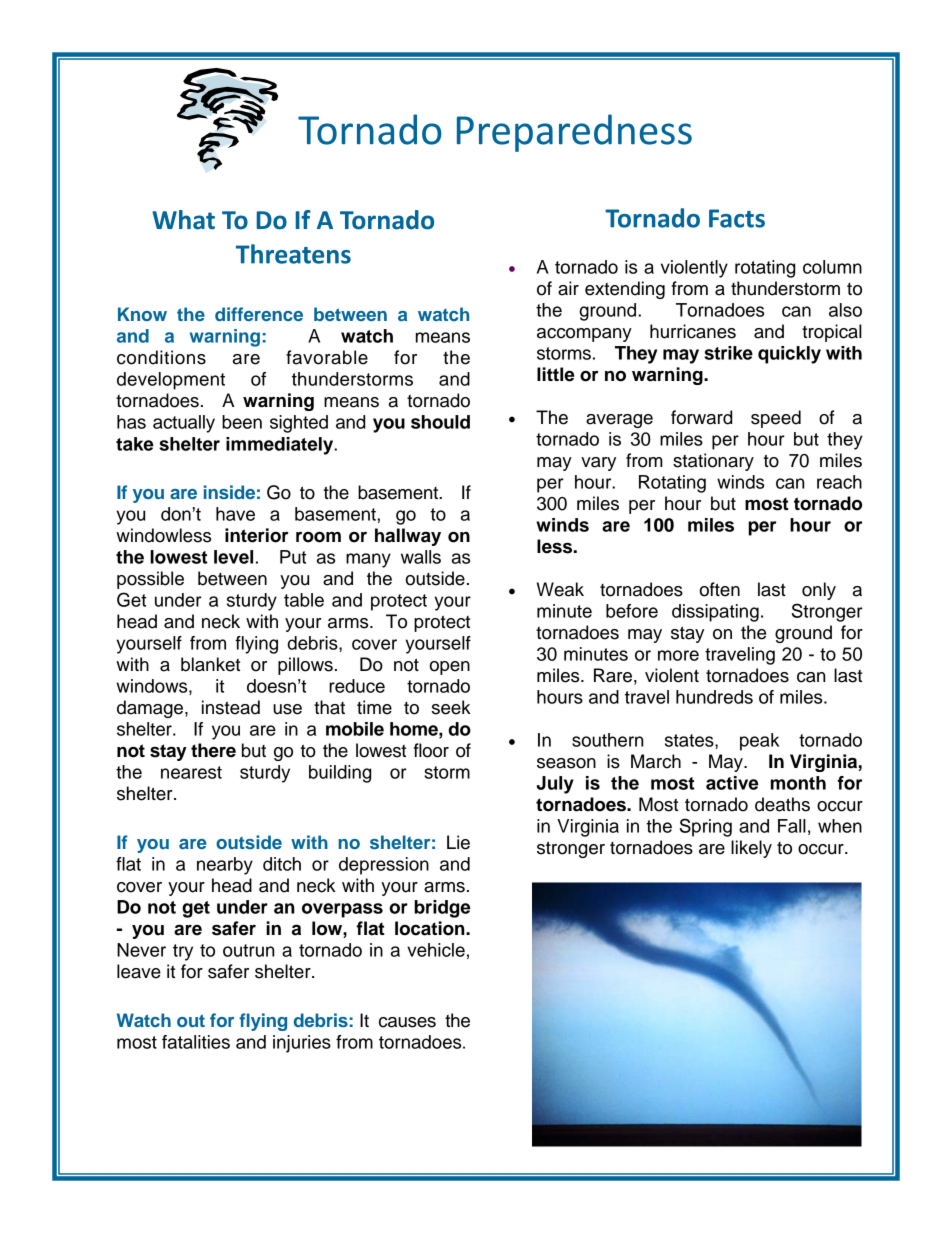 Image resolution: width=952 pixels, height=1233 pixels. I want to click on there, so click(213, 750).
